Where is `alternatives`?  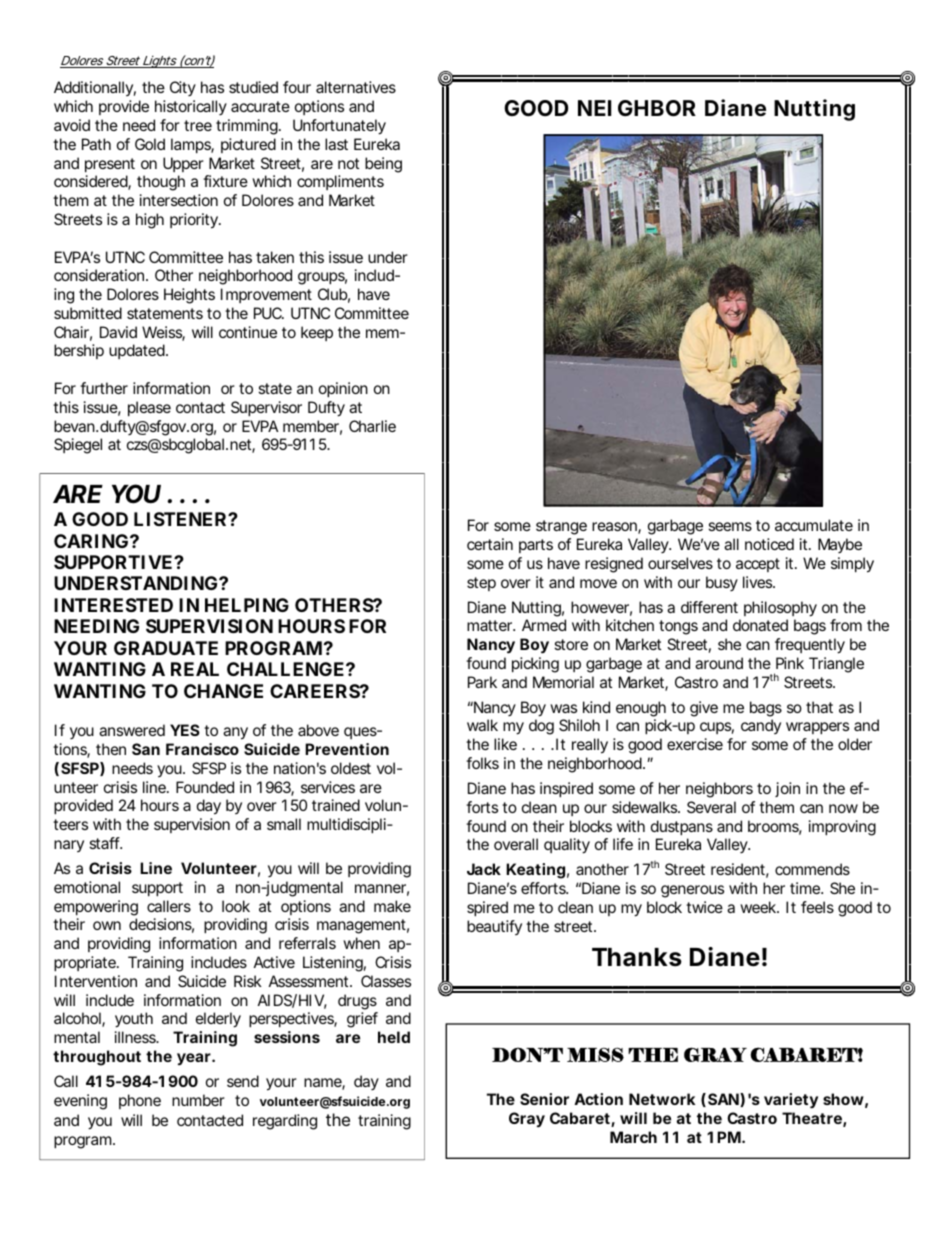
alternatives is located at coordinates (356, 87).
